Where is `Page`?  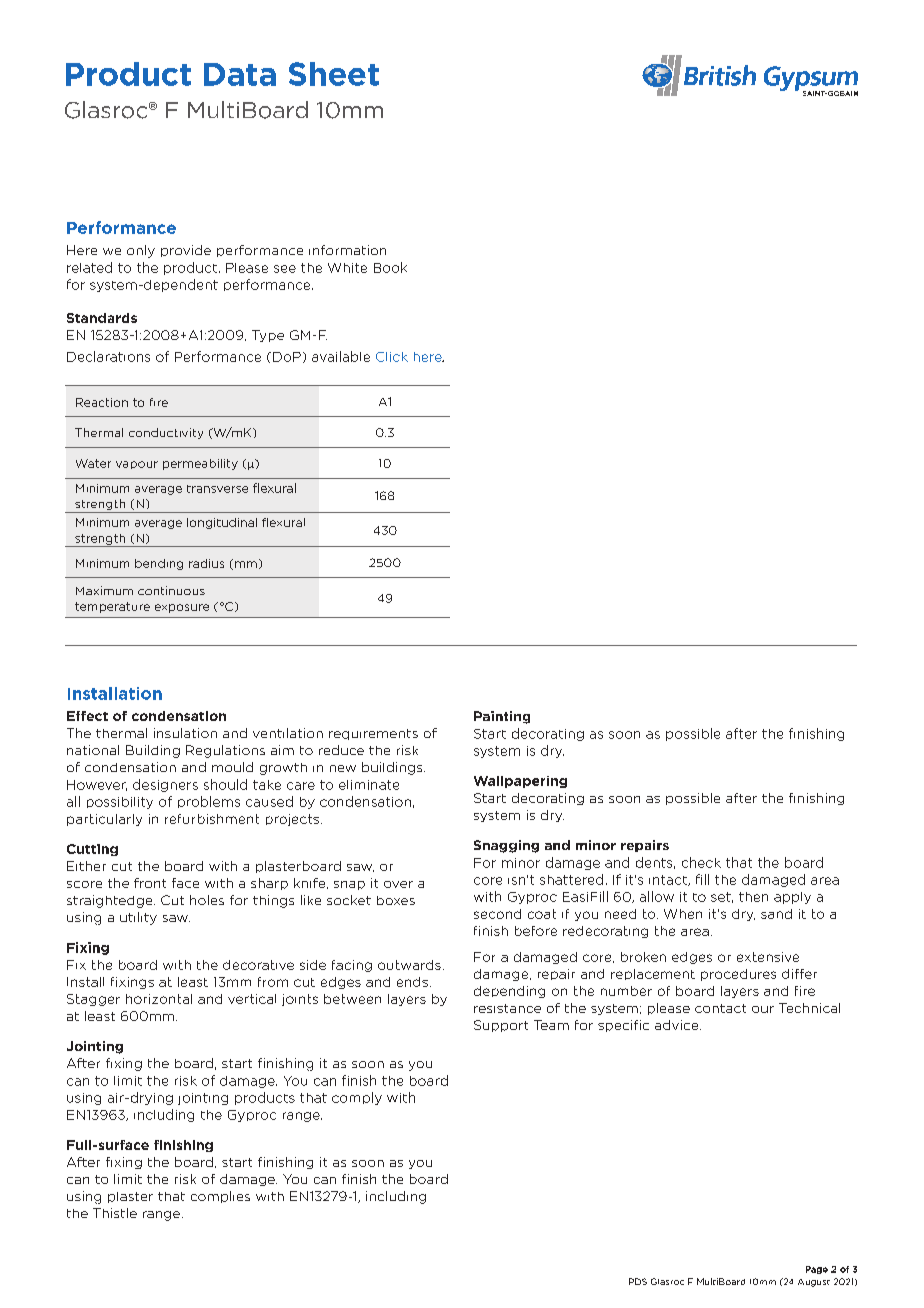 Page is located at coordinates (817, 1270).
